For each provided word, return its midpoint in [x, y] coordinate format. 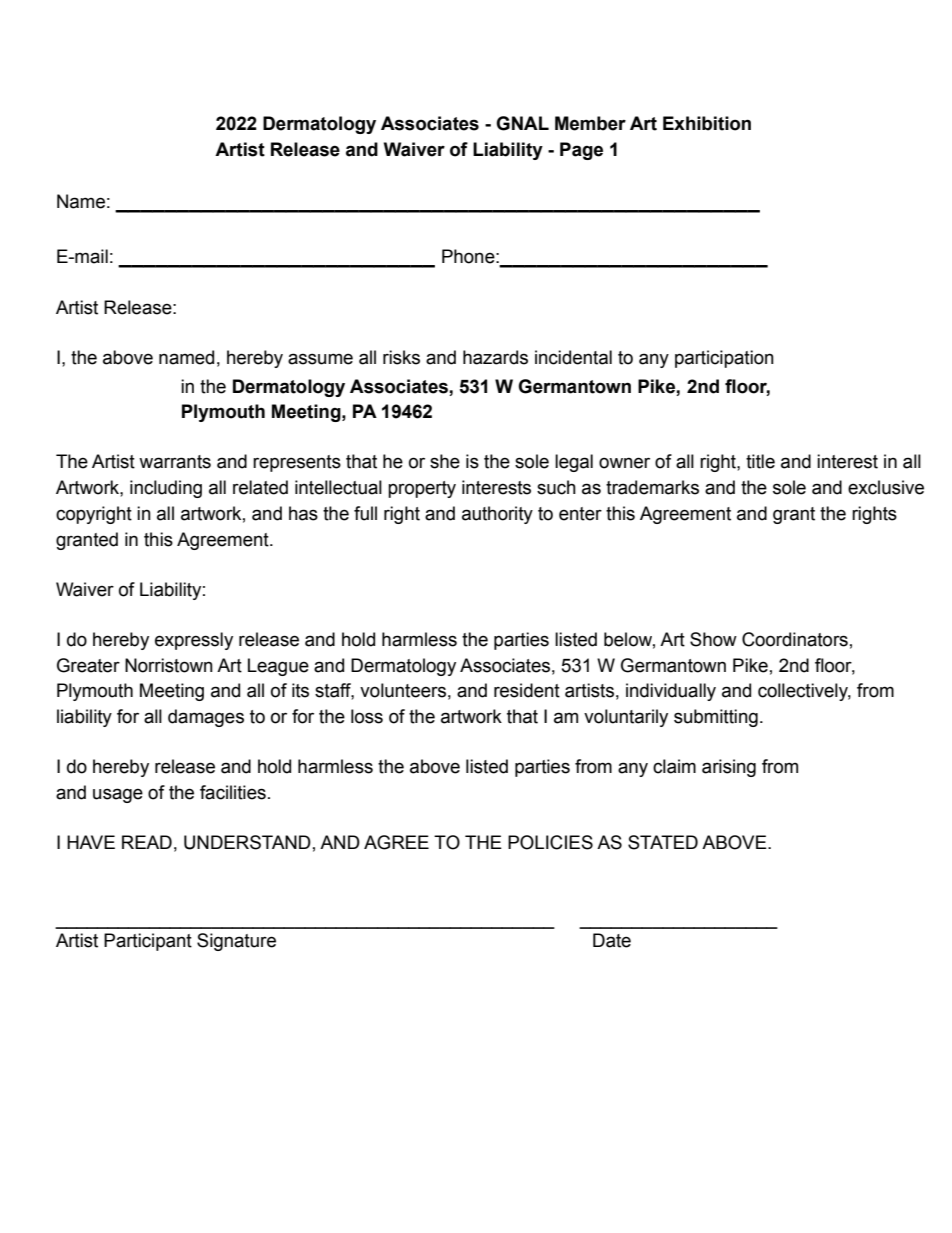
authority [497, 515]
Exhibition [707, 123]
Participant [148, 942]
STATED [663, 842]
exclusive [886, 487]
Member [590, 123]
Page [581, 151]
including [166, 489]
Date [612, 940]
